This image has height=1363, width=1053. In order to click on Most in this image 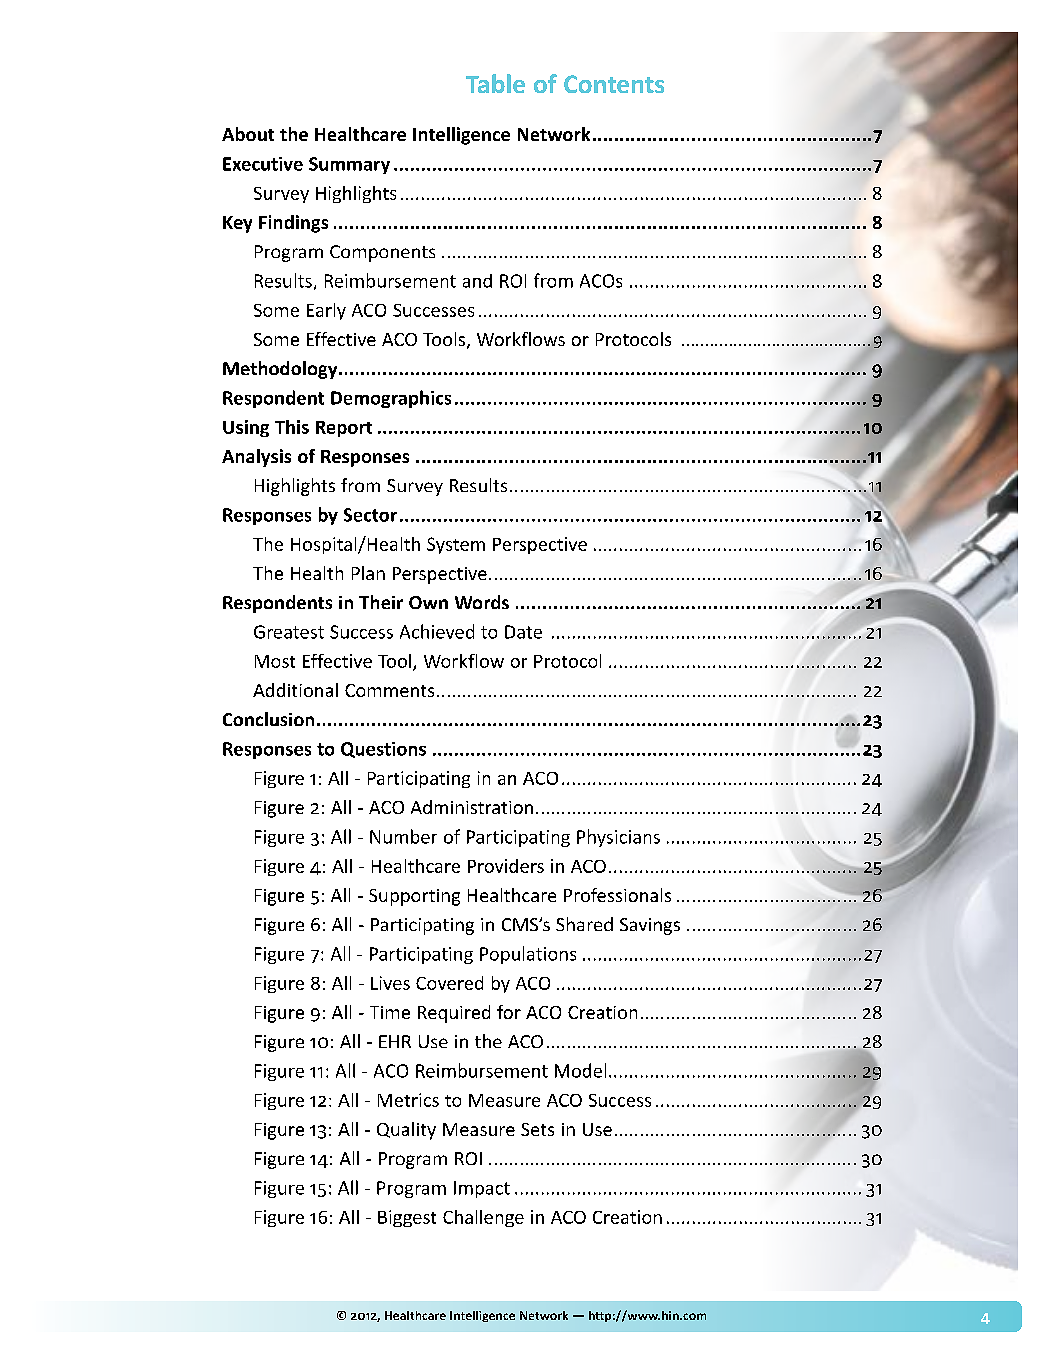, I will do `click(275, 661)`.
